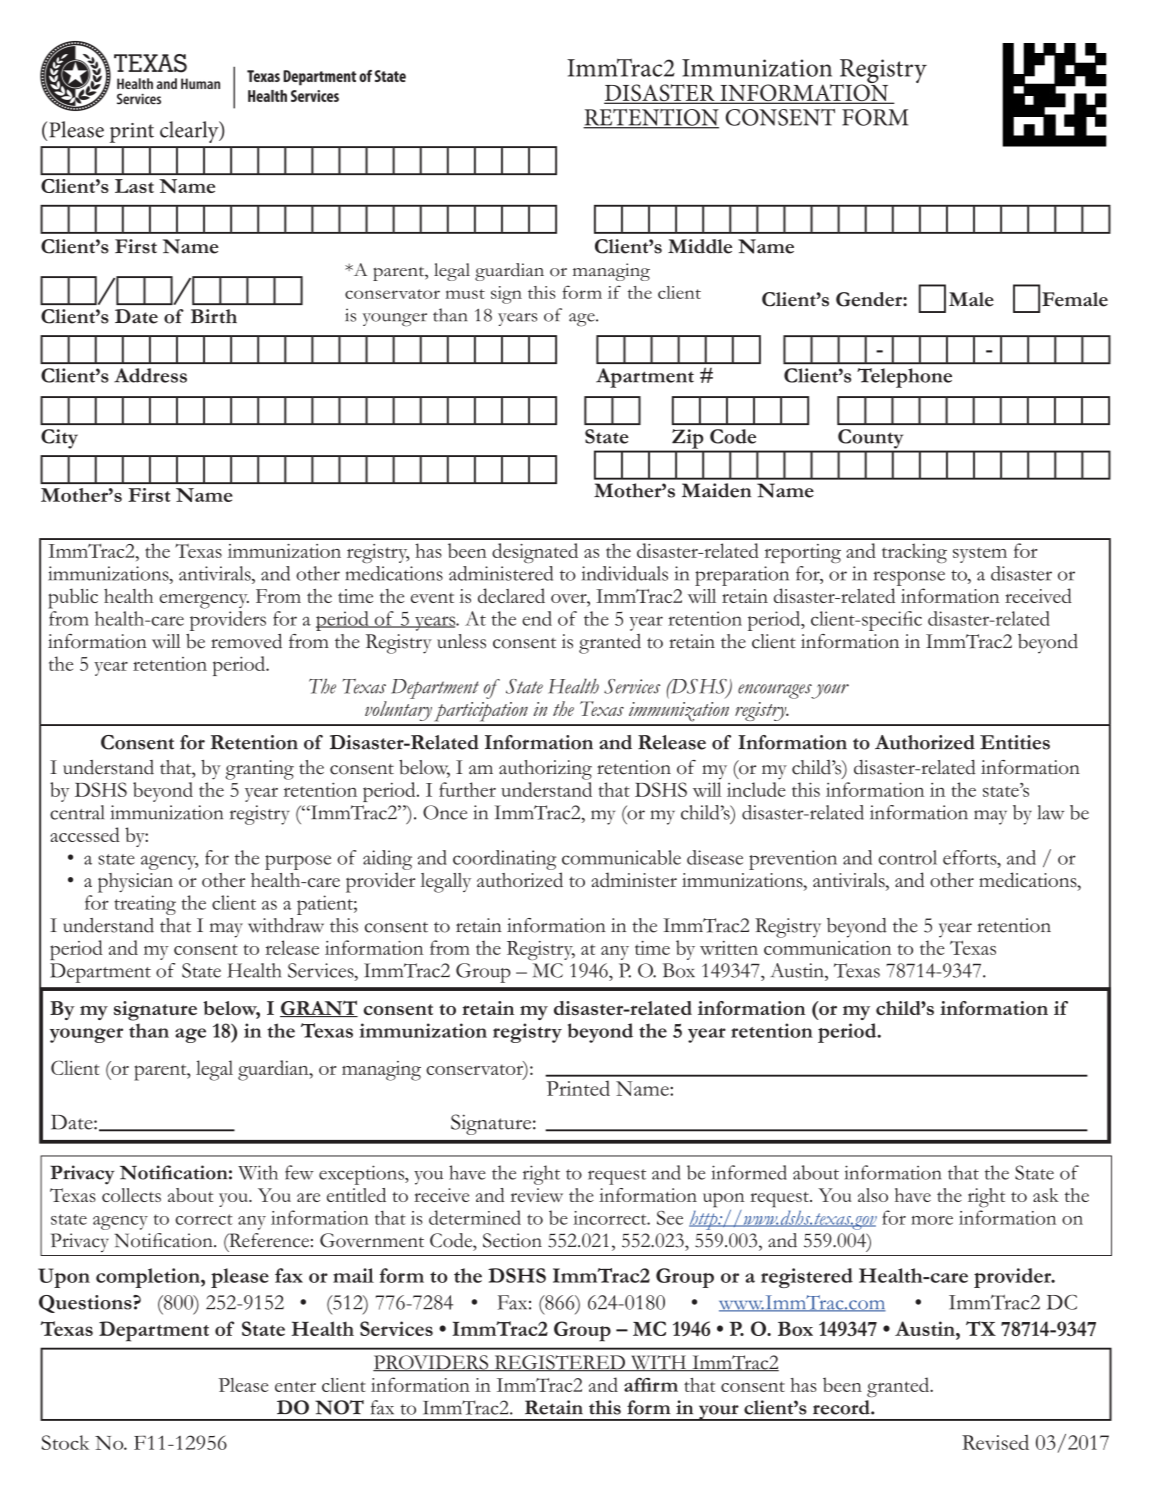 Image resolution: width=1151 pixels, height=1490 pixels. What do you see at coordinates (85, 834) in the screenshot?
I see `accessed` at bounding box center [85, 834].
